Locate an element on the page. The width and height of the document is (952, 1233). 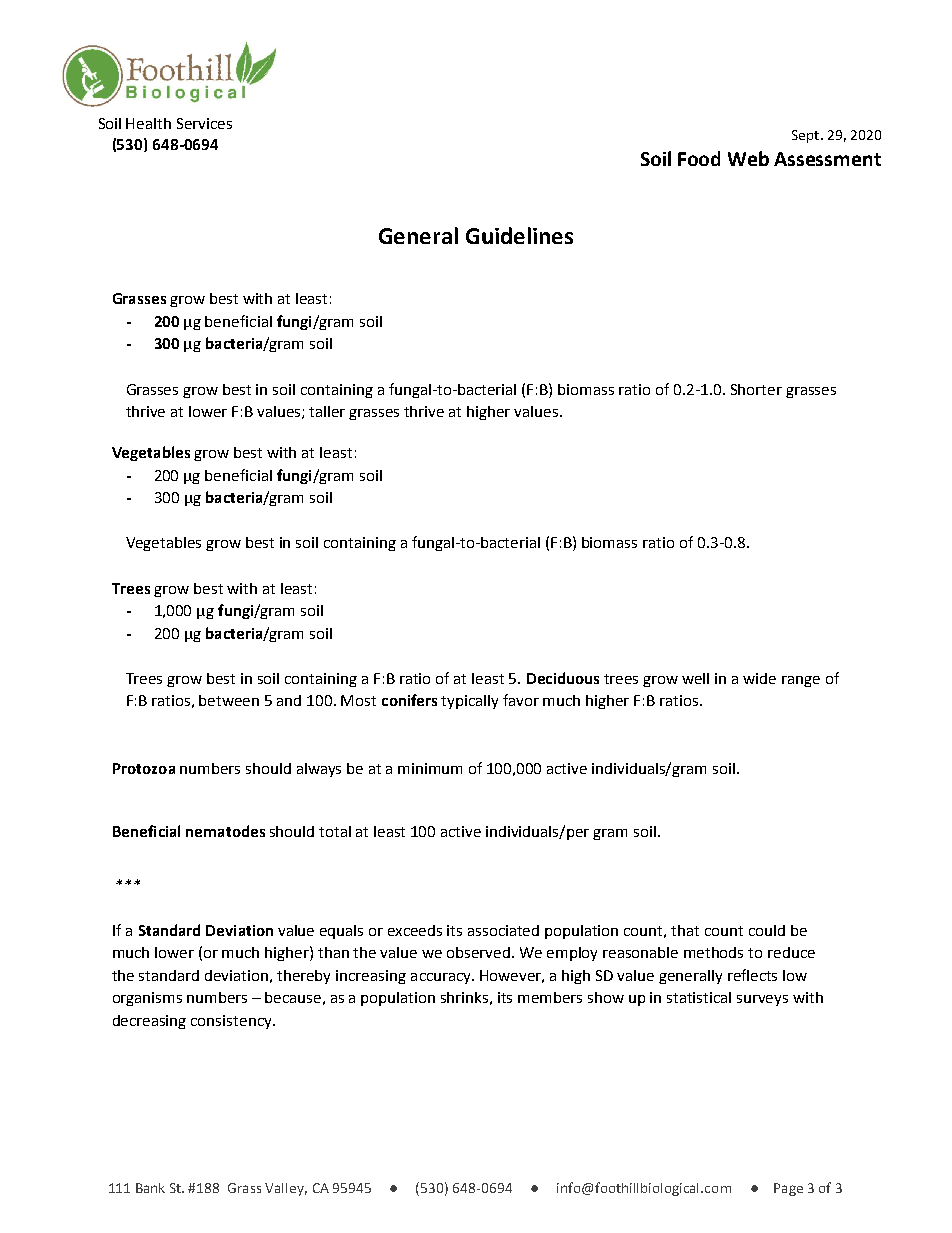
Deciduous is located at coordinates (563, 678).
